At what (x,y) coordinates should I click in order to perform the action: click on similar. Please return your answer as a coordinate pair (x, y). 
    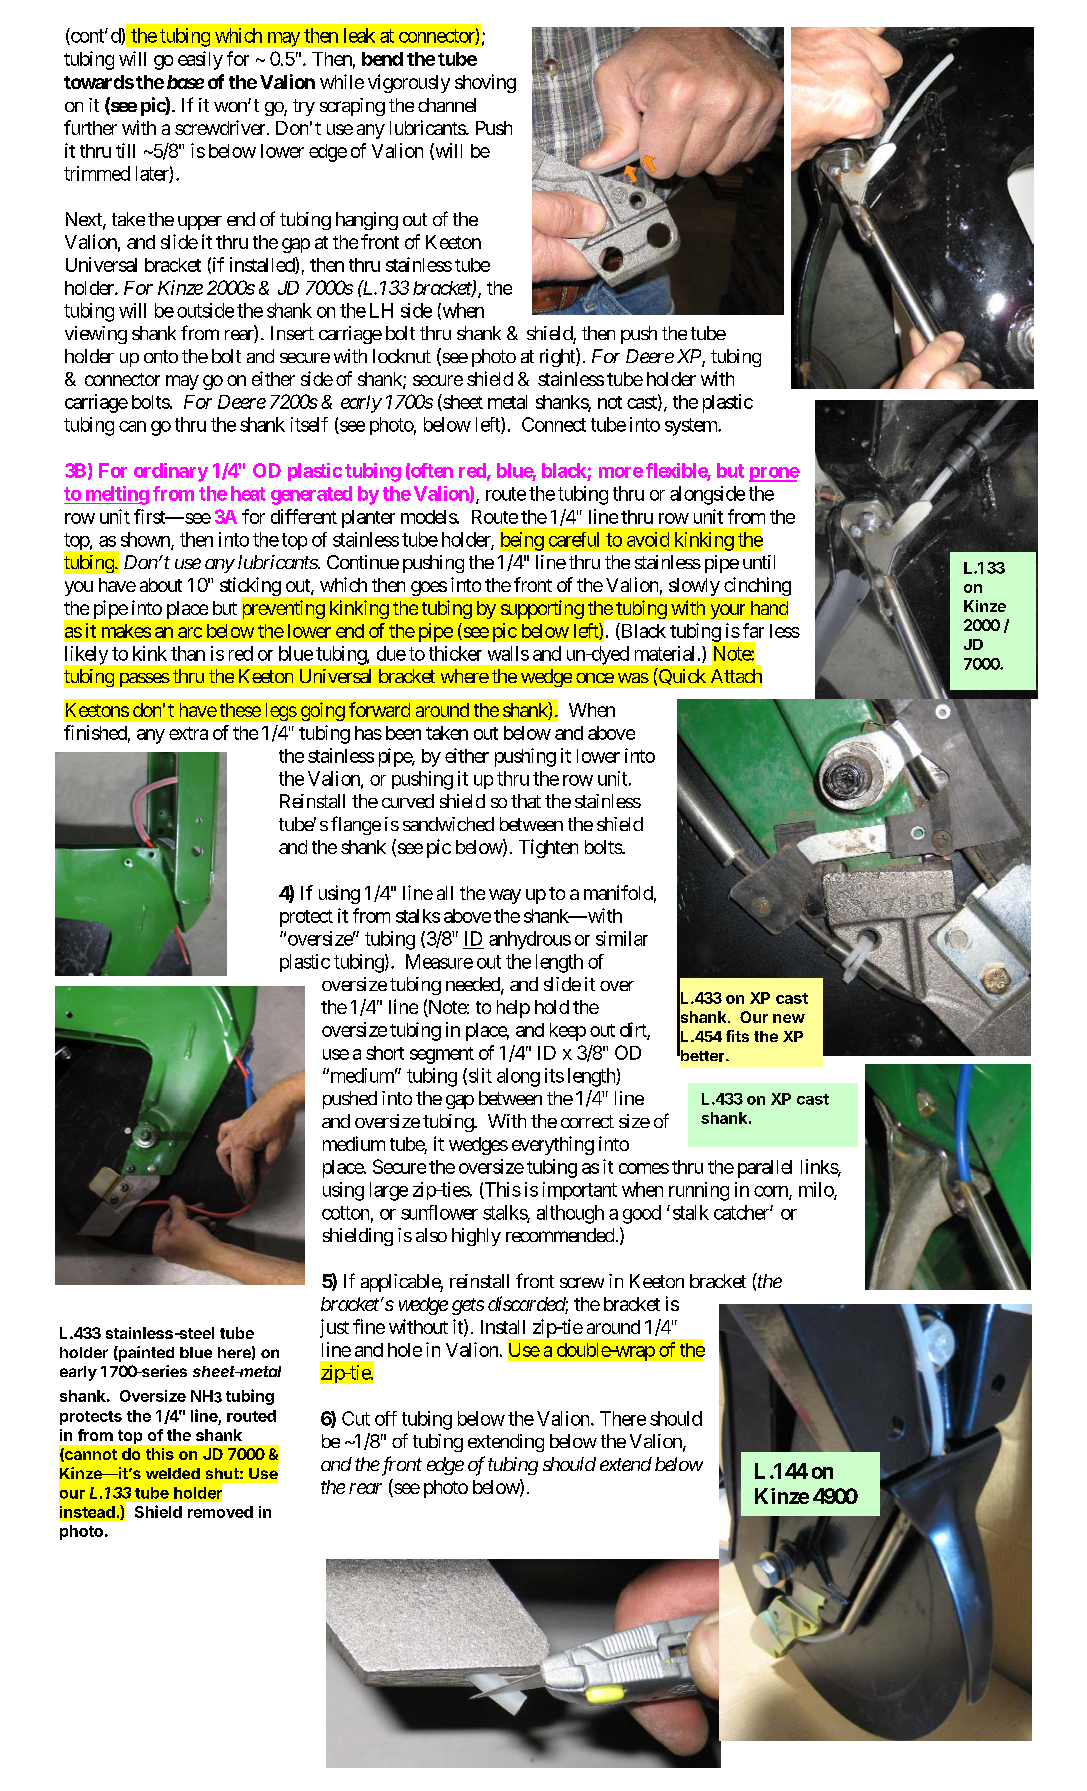
    Looking at the image, I should click on (622, 938).
